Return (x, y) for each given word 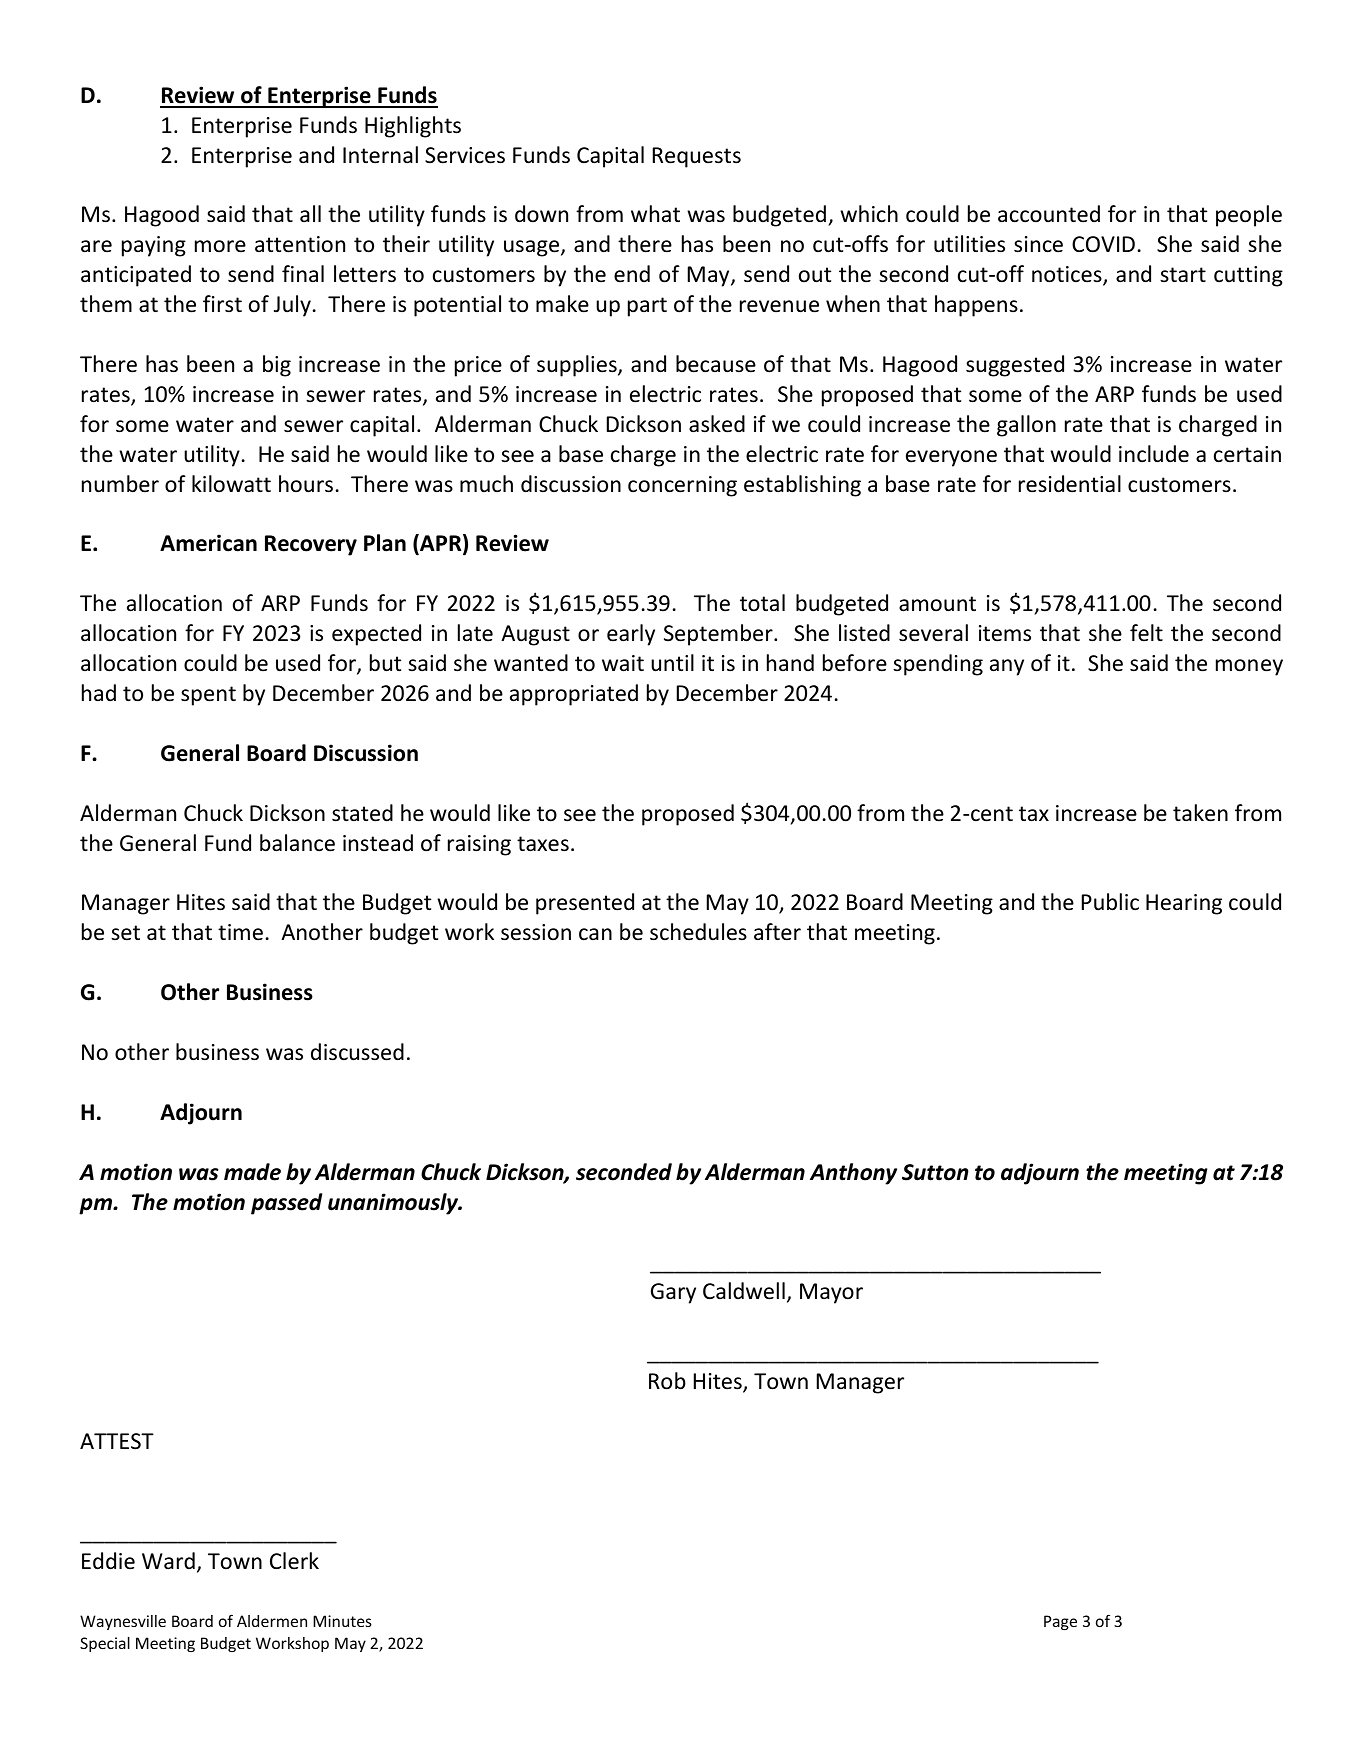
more (220, 246)
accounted (1049, 214)
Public (1110, 902)
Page (1060, 1622)
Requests (697, 157)
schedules (698, 932)
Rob (667, 1381)
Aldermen (272, 1621)
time (240, 932)
